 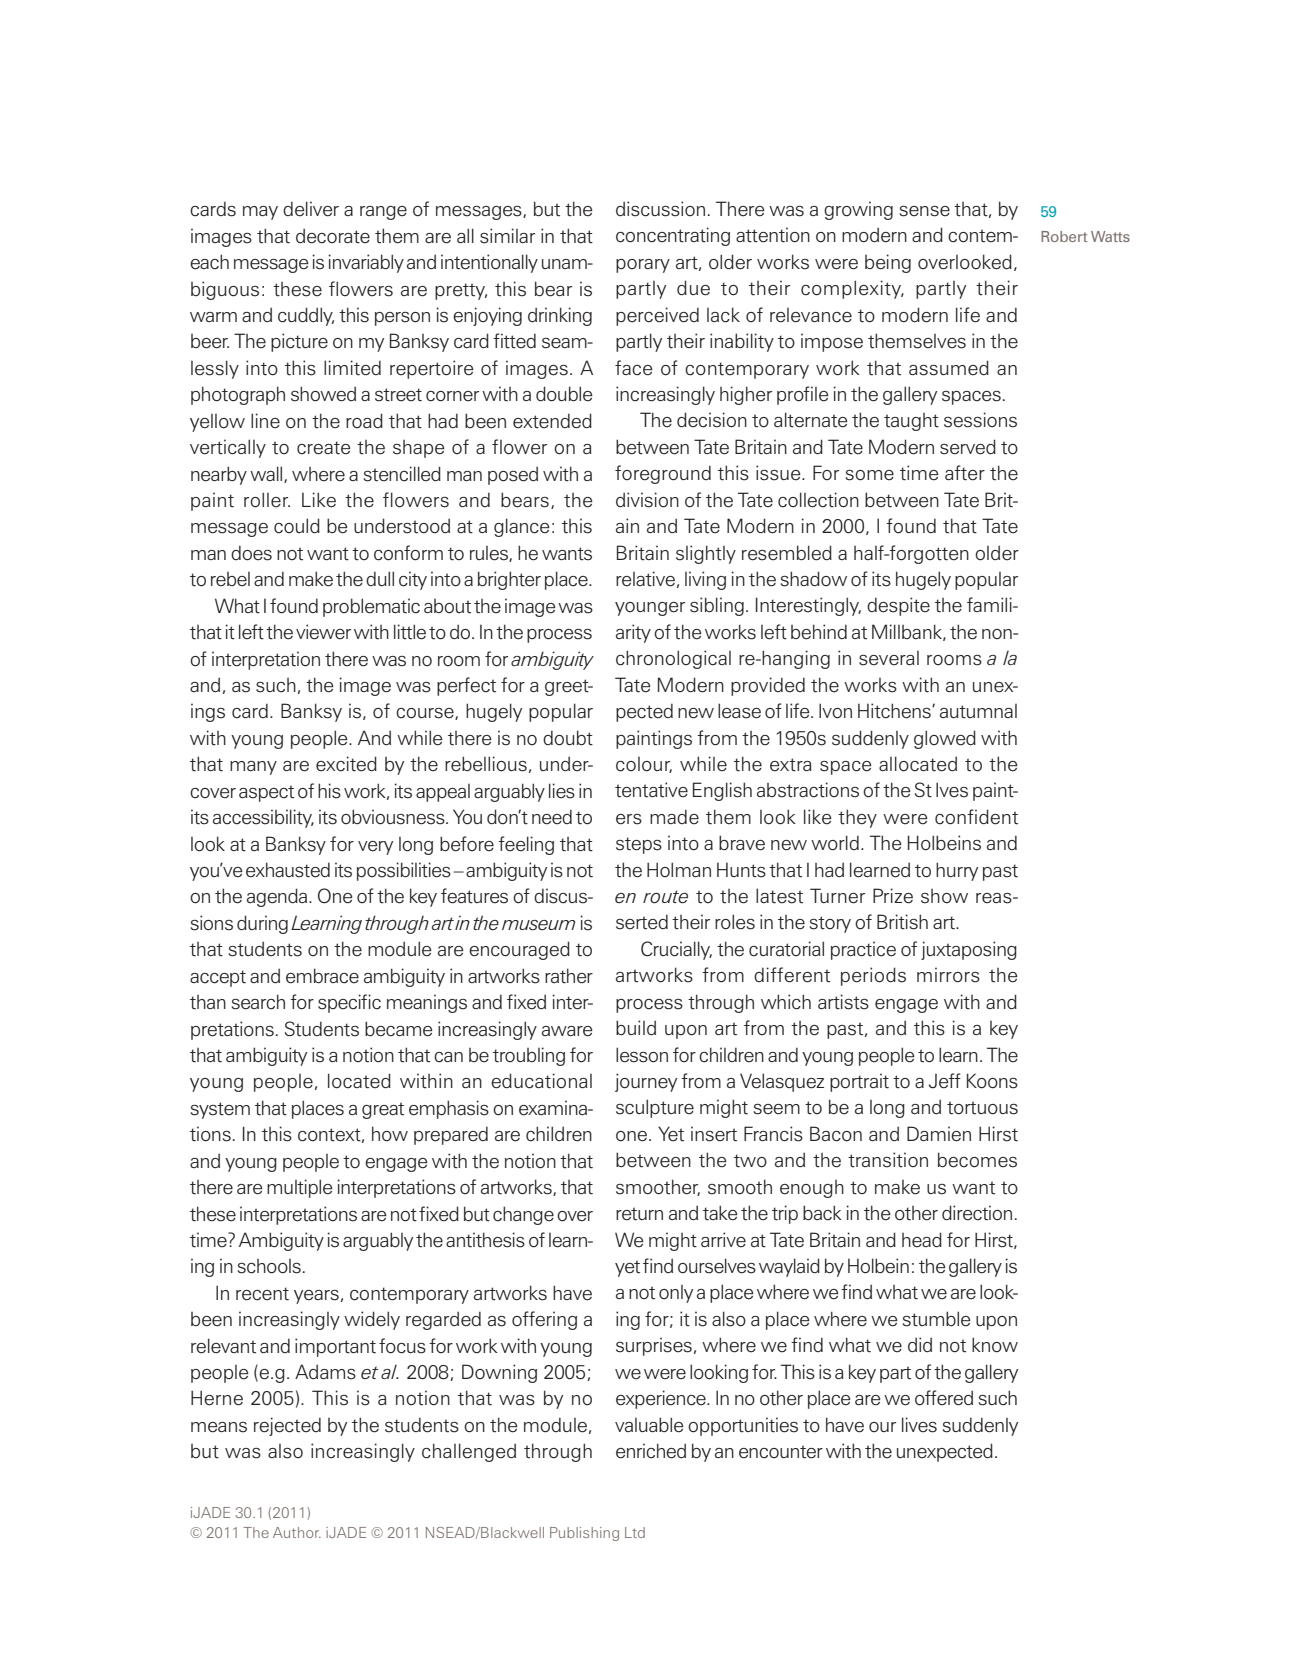 What do you see at coordinates (635, 1532) in the screenshot?
I see `Ltd` at bounding box center [635, 1532].
